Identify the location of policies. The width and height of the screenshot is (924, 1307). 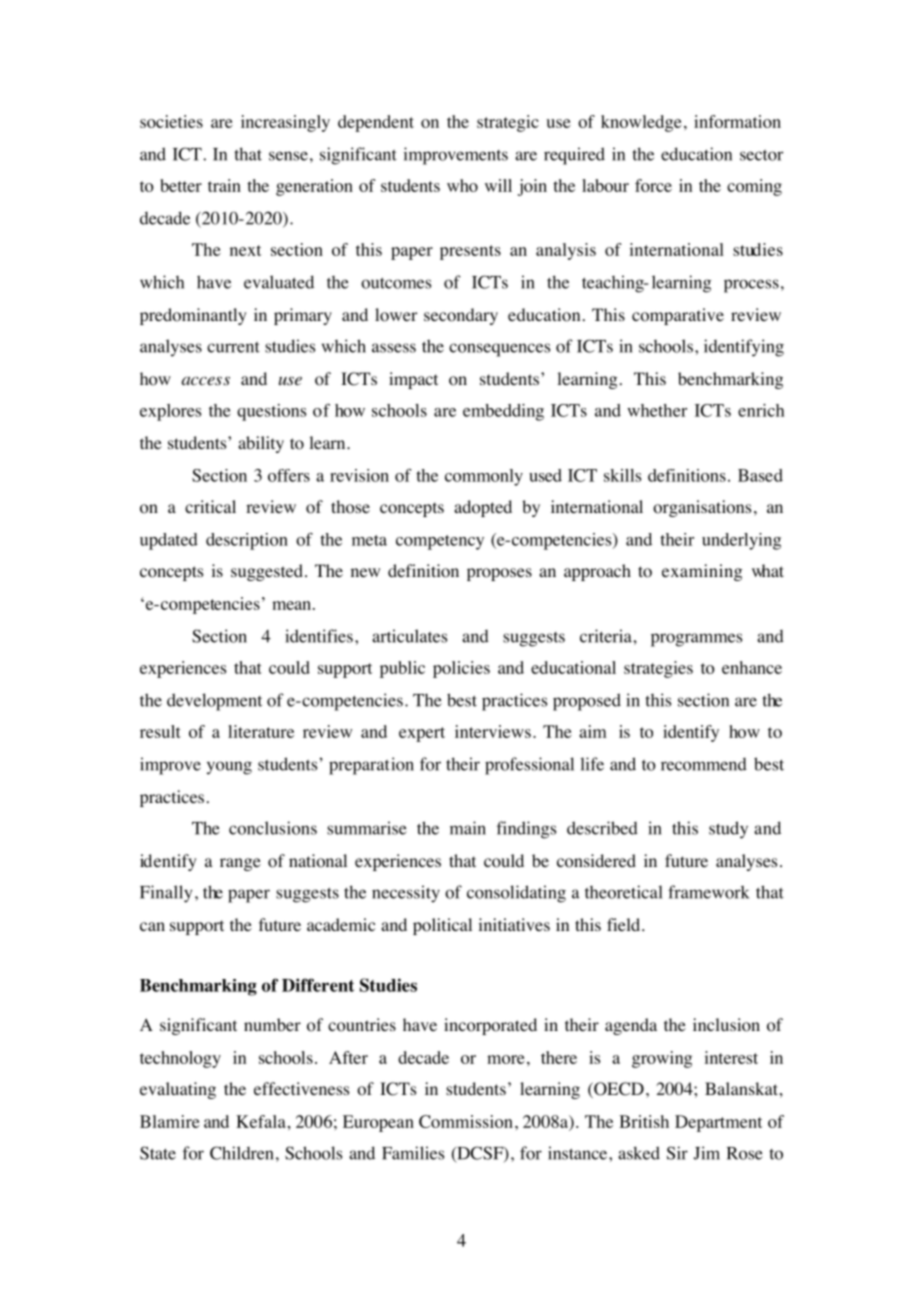
(461, 669).
